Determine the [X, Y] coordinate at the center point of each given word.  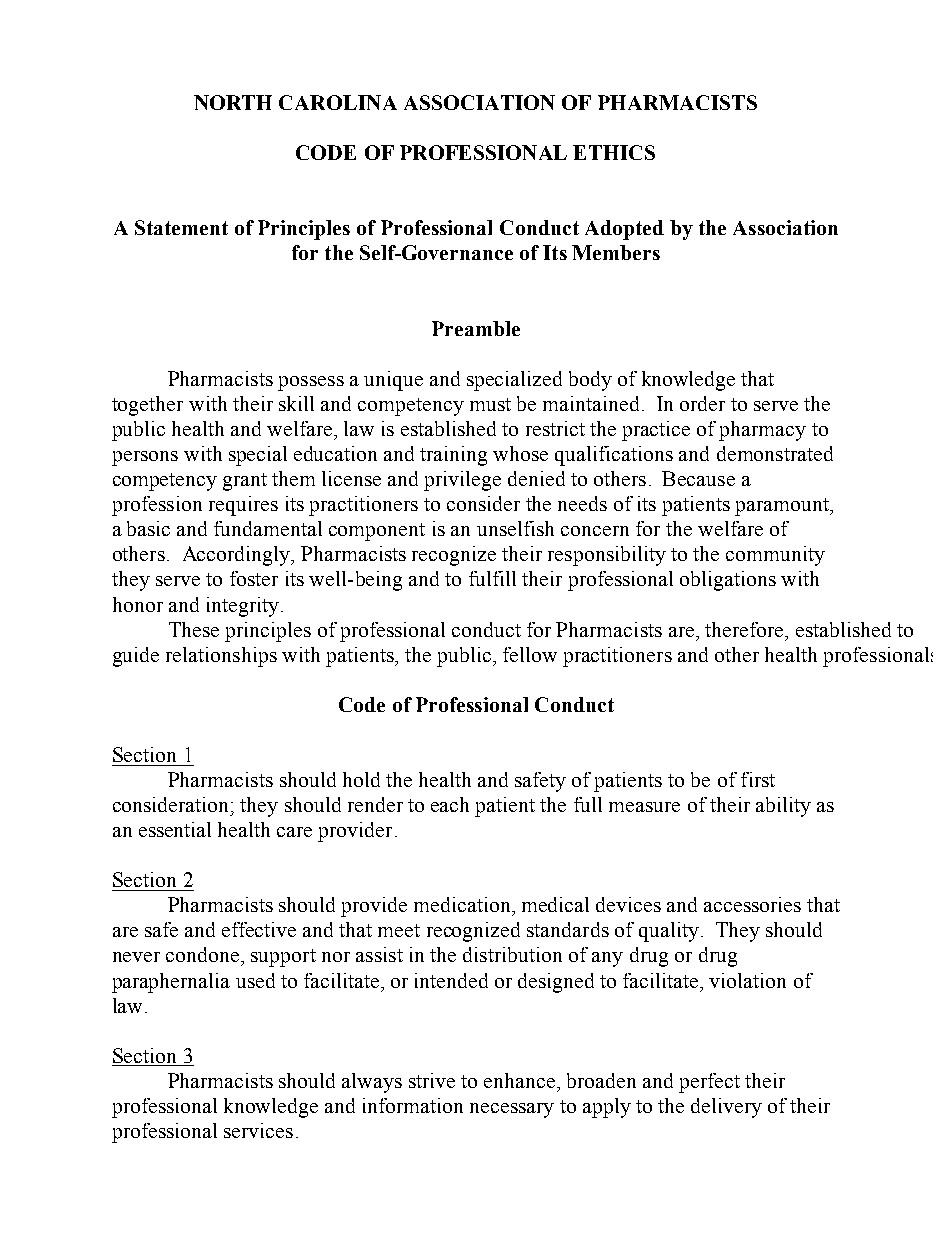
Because [698, 478]
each [450, 804]
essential [175, 829]
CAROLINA [338, 102]
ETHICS [614, 152]
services [258, 1130]
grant [245, 482]
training [453, 456]
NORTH [233, 102]
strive [432, 1080]
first [758, 779]
